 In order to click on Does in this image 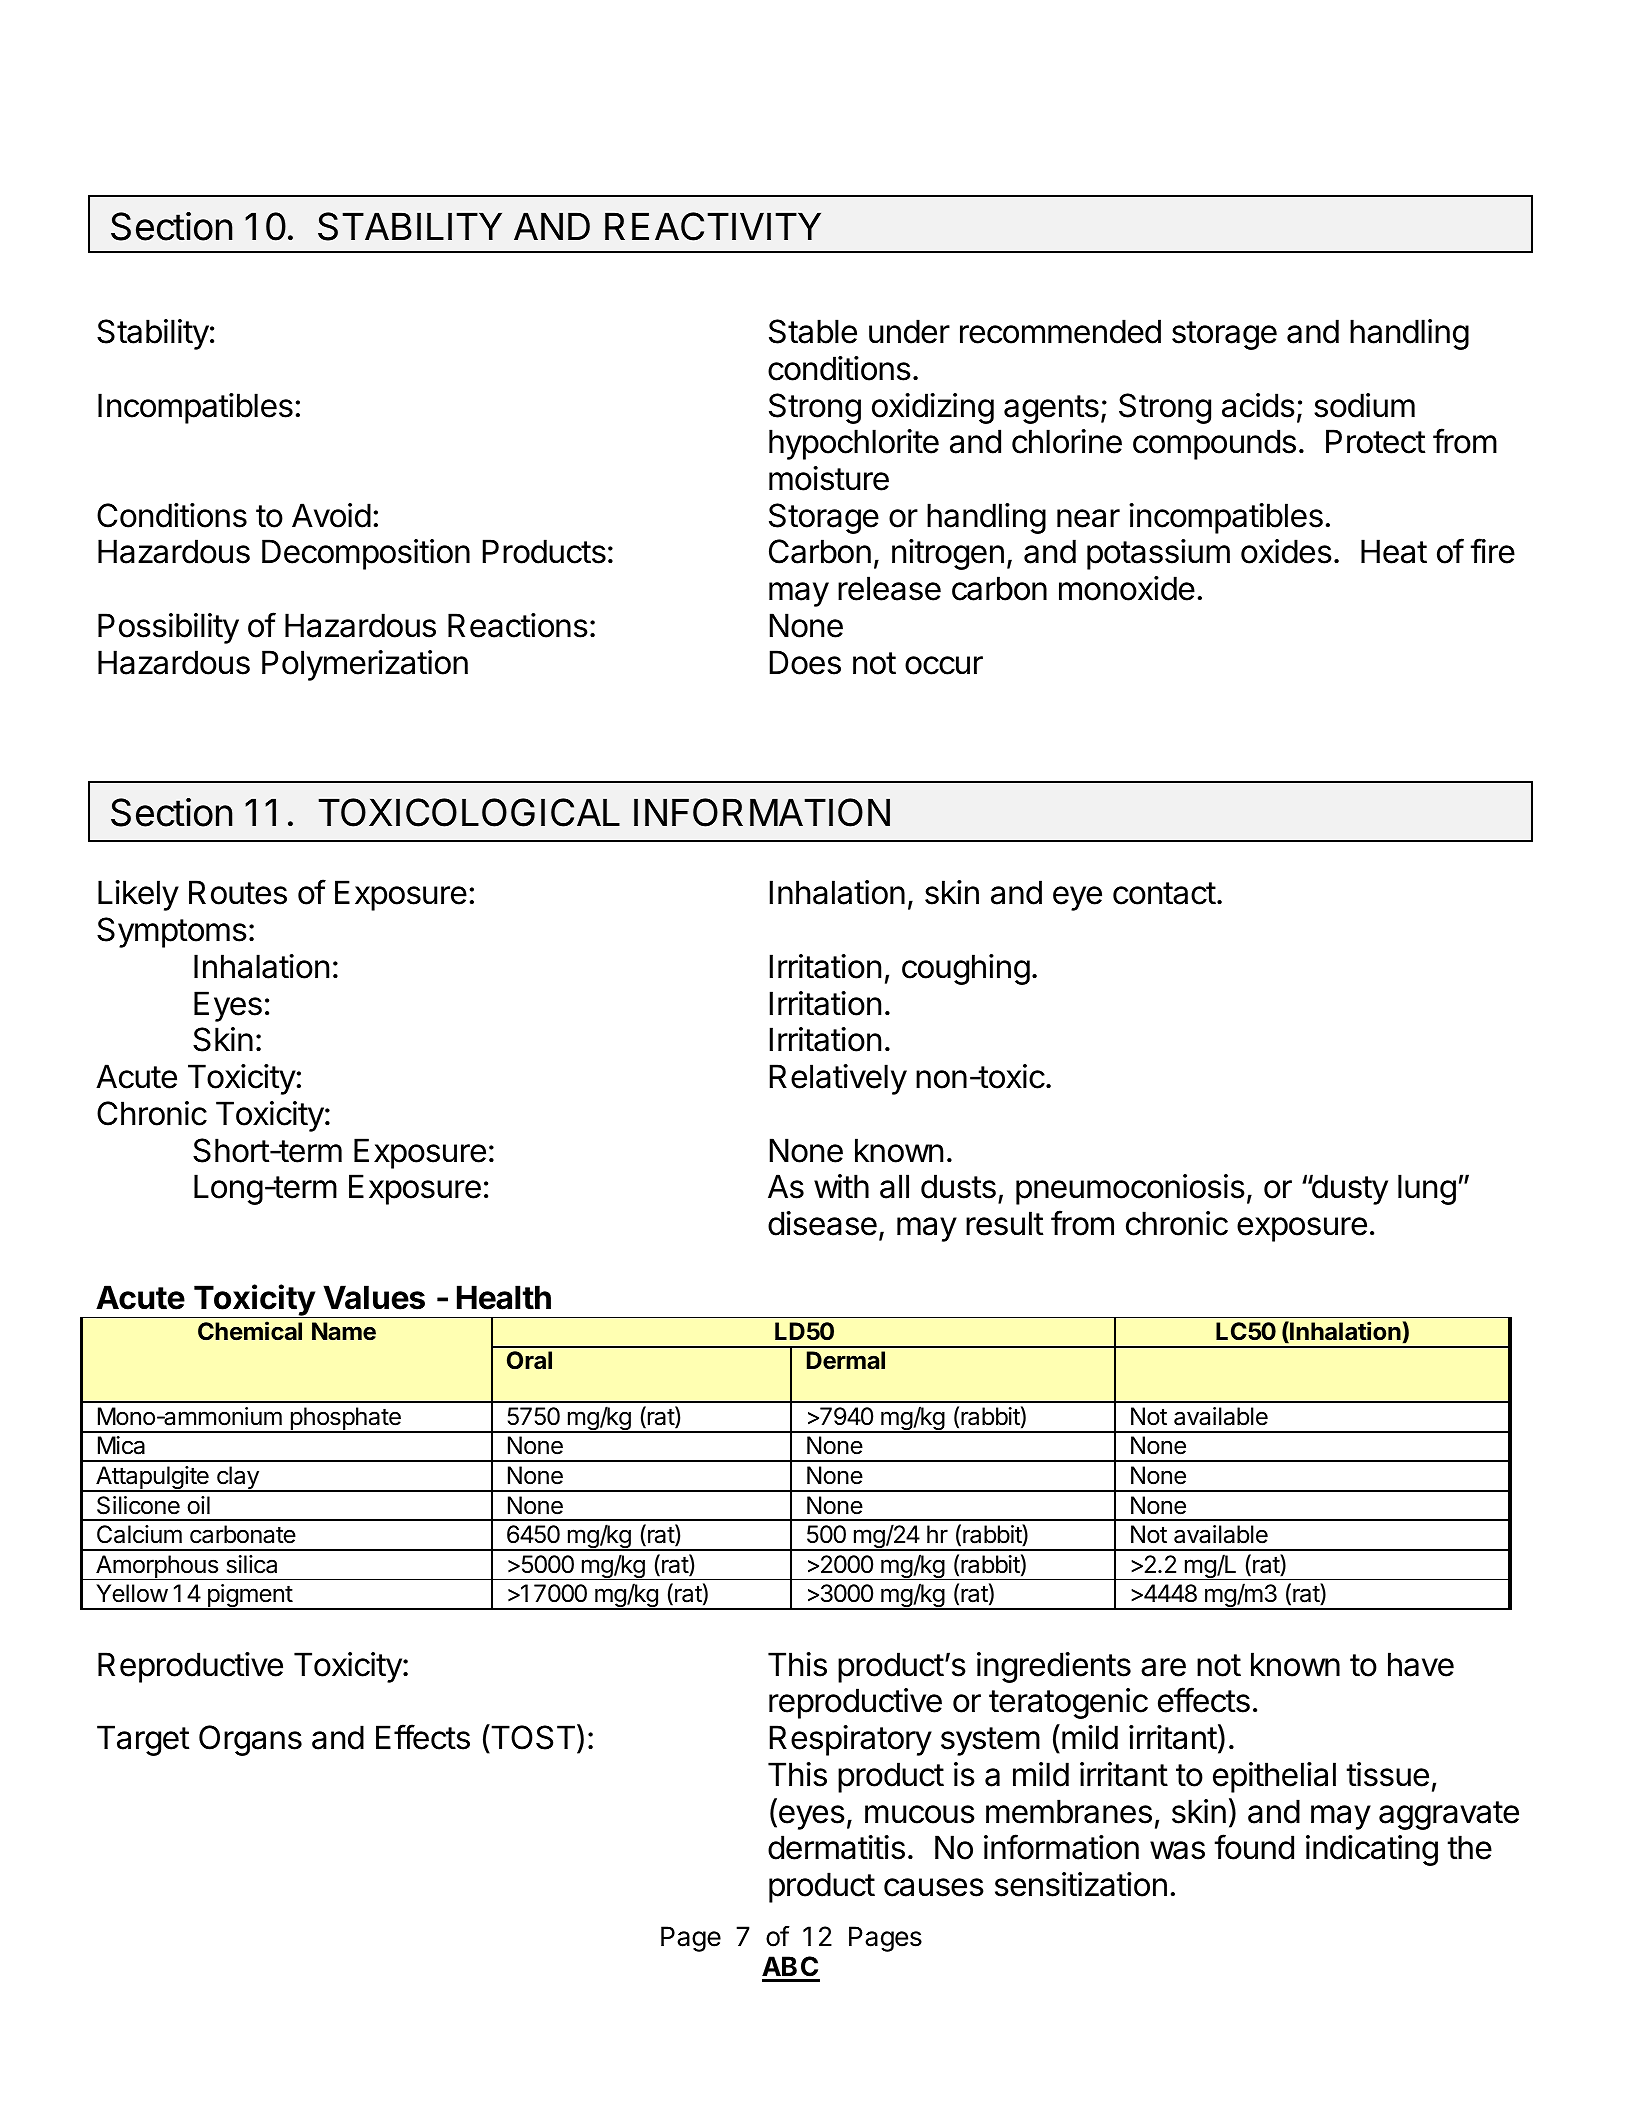, I will do `click(805, 662)`.
